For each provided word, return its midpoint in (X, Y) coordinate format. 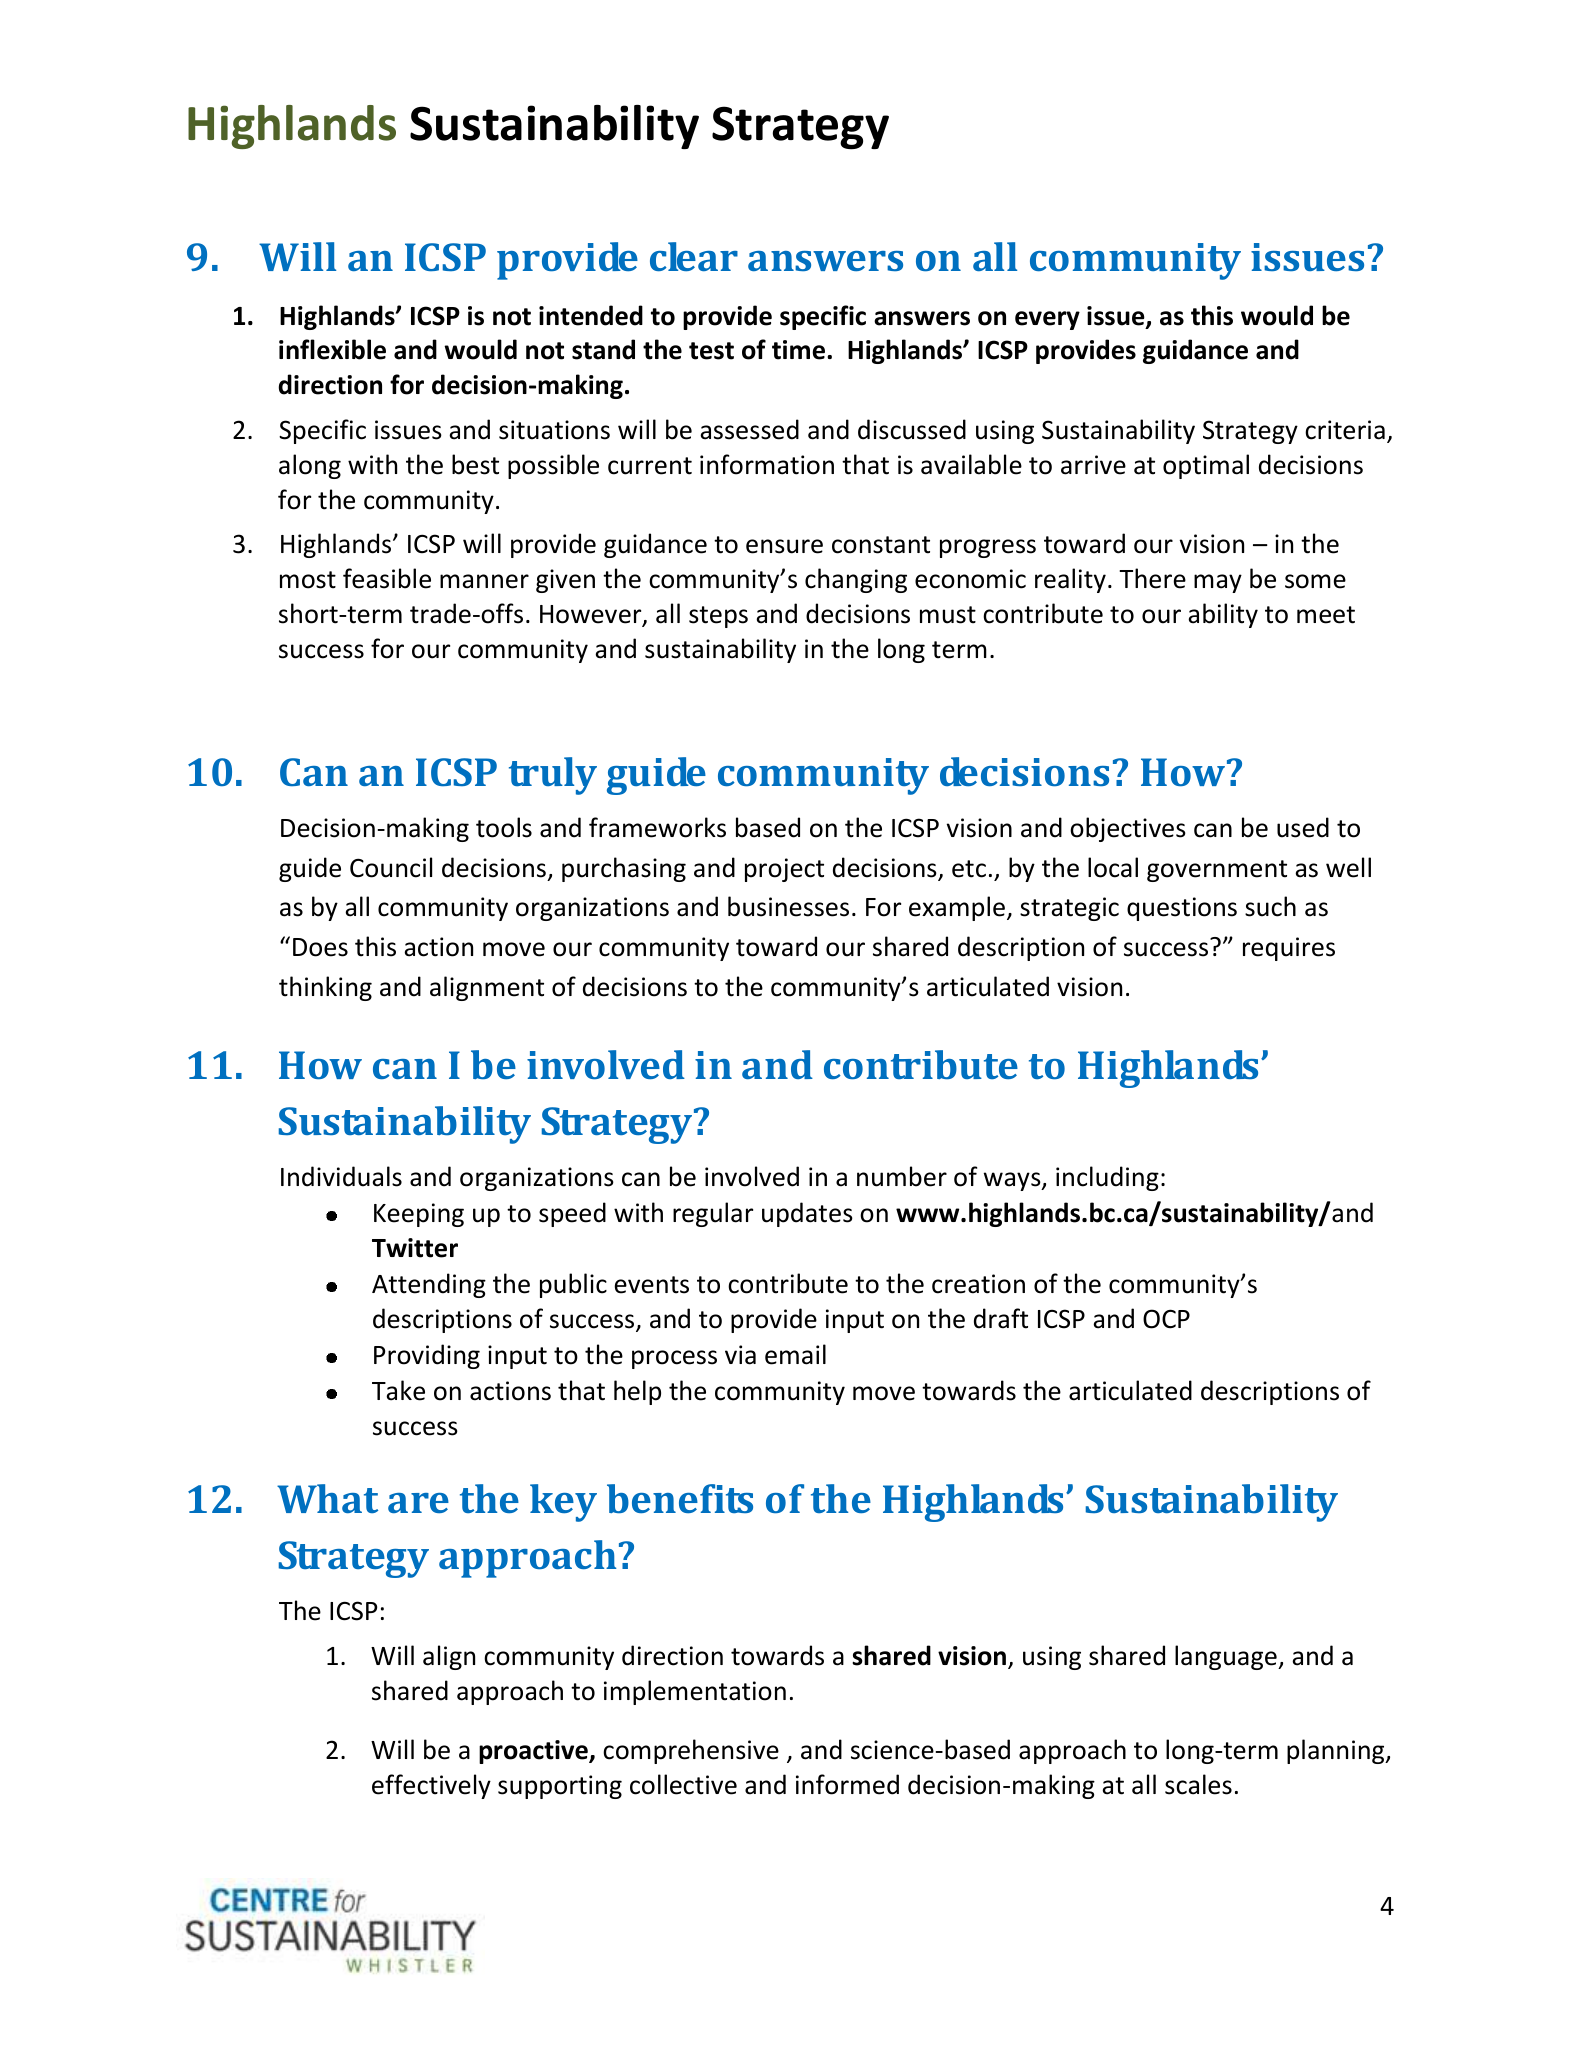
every (1047, 320)
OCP (1166, 1319)
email (795, 1354)
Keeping (419, 1215)
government (1217, 871)
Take (398, 1390)
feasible (387, 578)
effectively (431, 1786)
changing (856, 580)
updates (807, 1214)
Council (391, 867)
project (784, 870)
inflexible (332, 349)
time (798, 350)
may (1218, 583)
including (1107, 1178)
